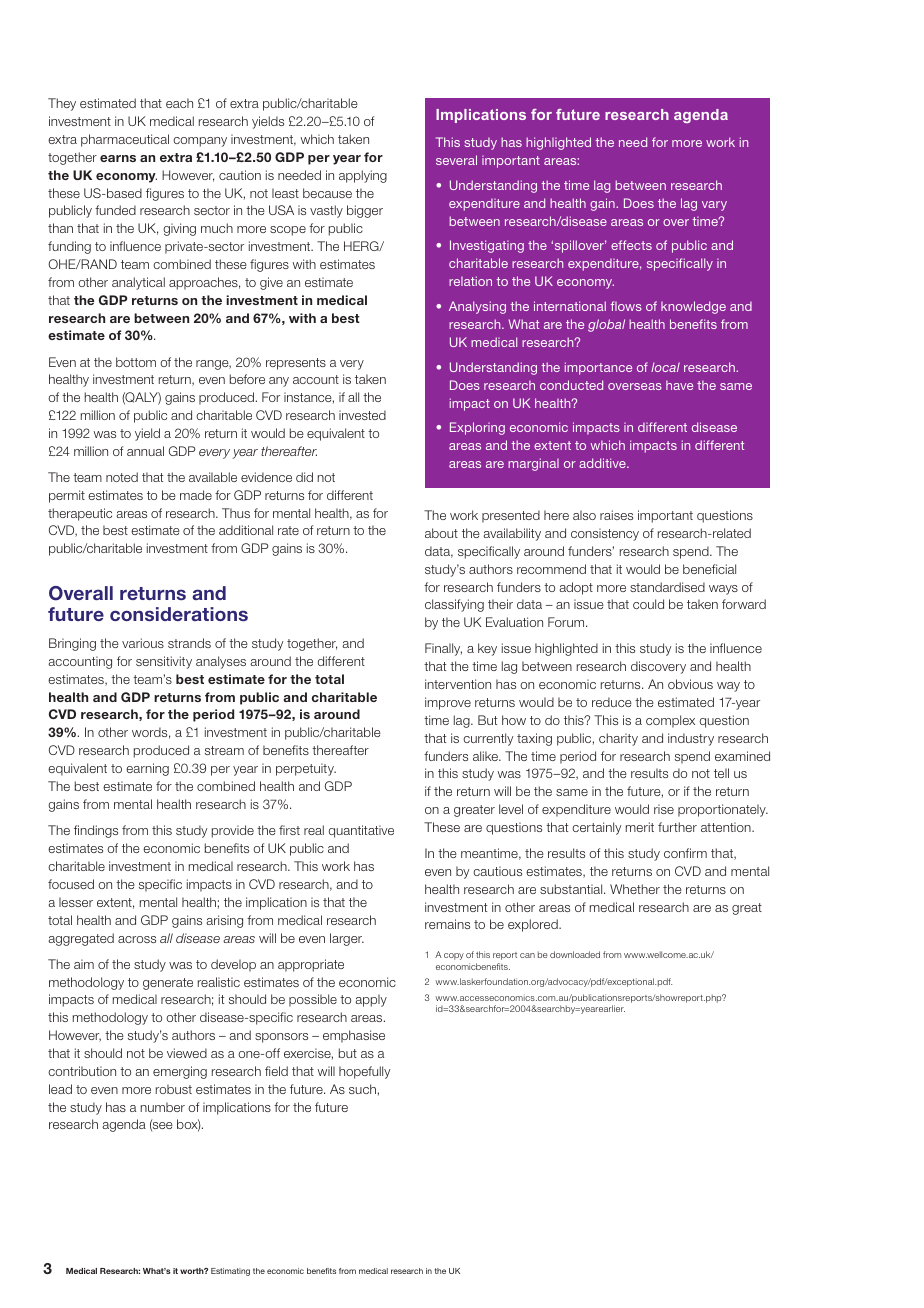 This page has width=924, height=1308. Describe the element at coordinates (96, 831) in the page. I see `findings` at that location.
